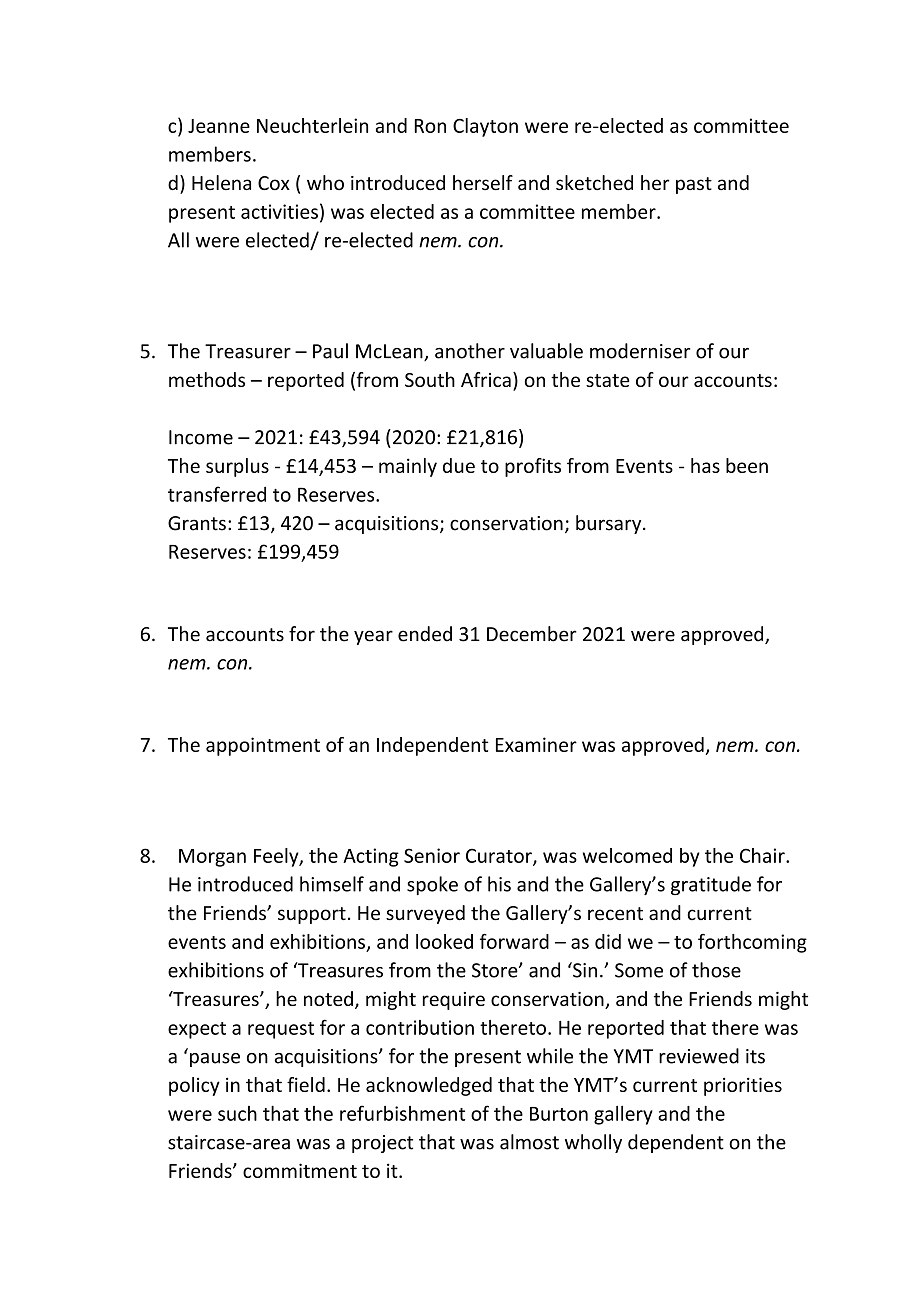 This page has height=1308, width=924. Describe the element at coordinates (274, 183) in the page. I see `Cox` at that location.
